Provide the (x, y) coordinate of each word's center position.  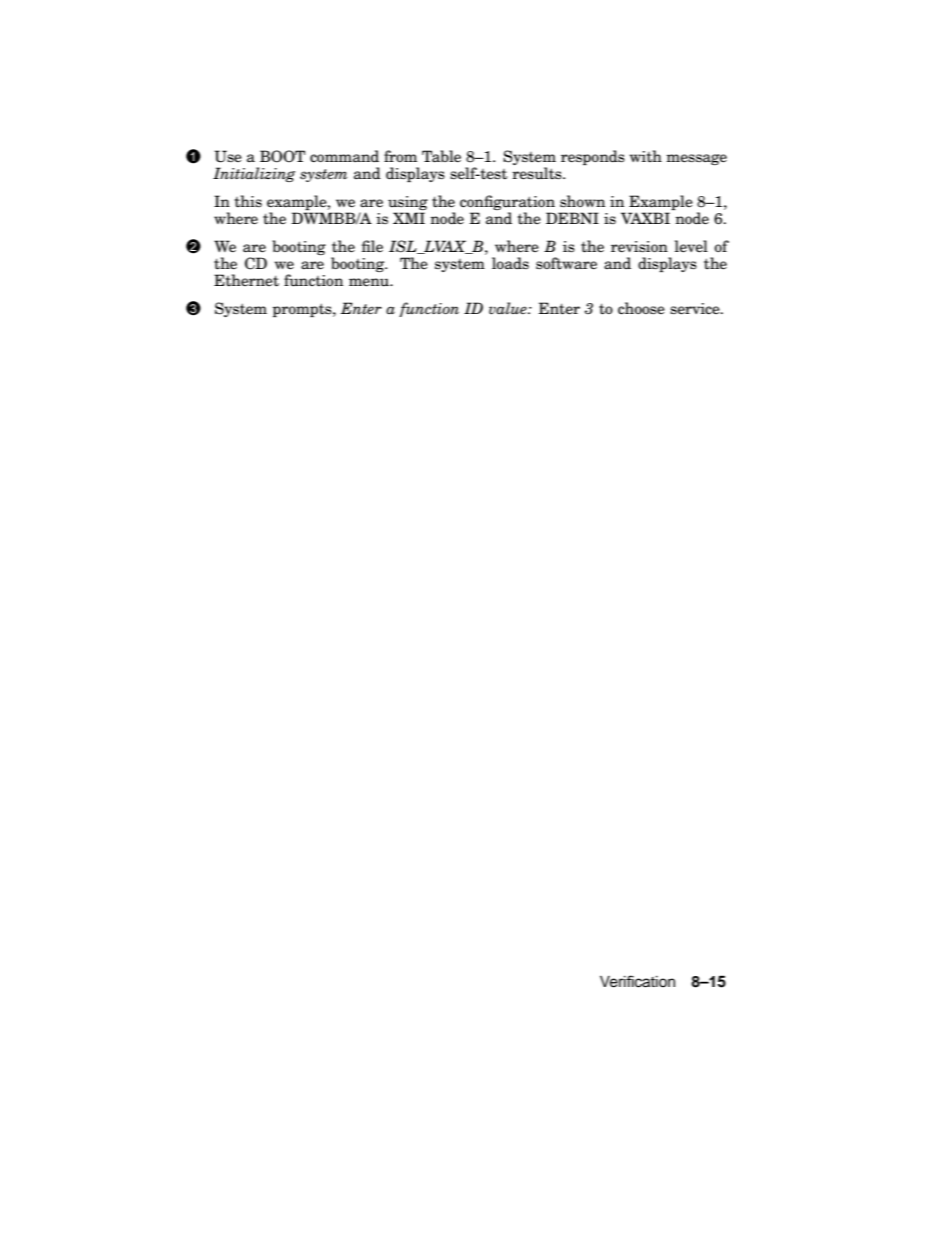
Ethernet (246, 280)
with (646, 156)
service (696, 309)
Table (441, 156)
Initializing (254, 174)
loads (510, 263)
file (372, 246)
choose (641, 308)
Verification (637, 981)
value (509, 308)
